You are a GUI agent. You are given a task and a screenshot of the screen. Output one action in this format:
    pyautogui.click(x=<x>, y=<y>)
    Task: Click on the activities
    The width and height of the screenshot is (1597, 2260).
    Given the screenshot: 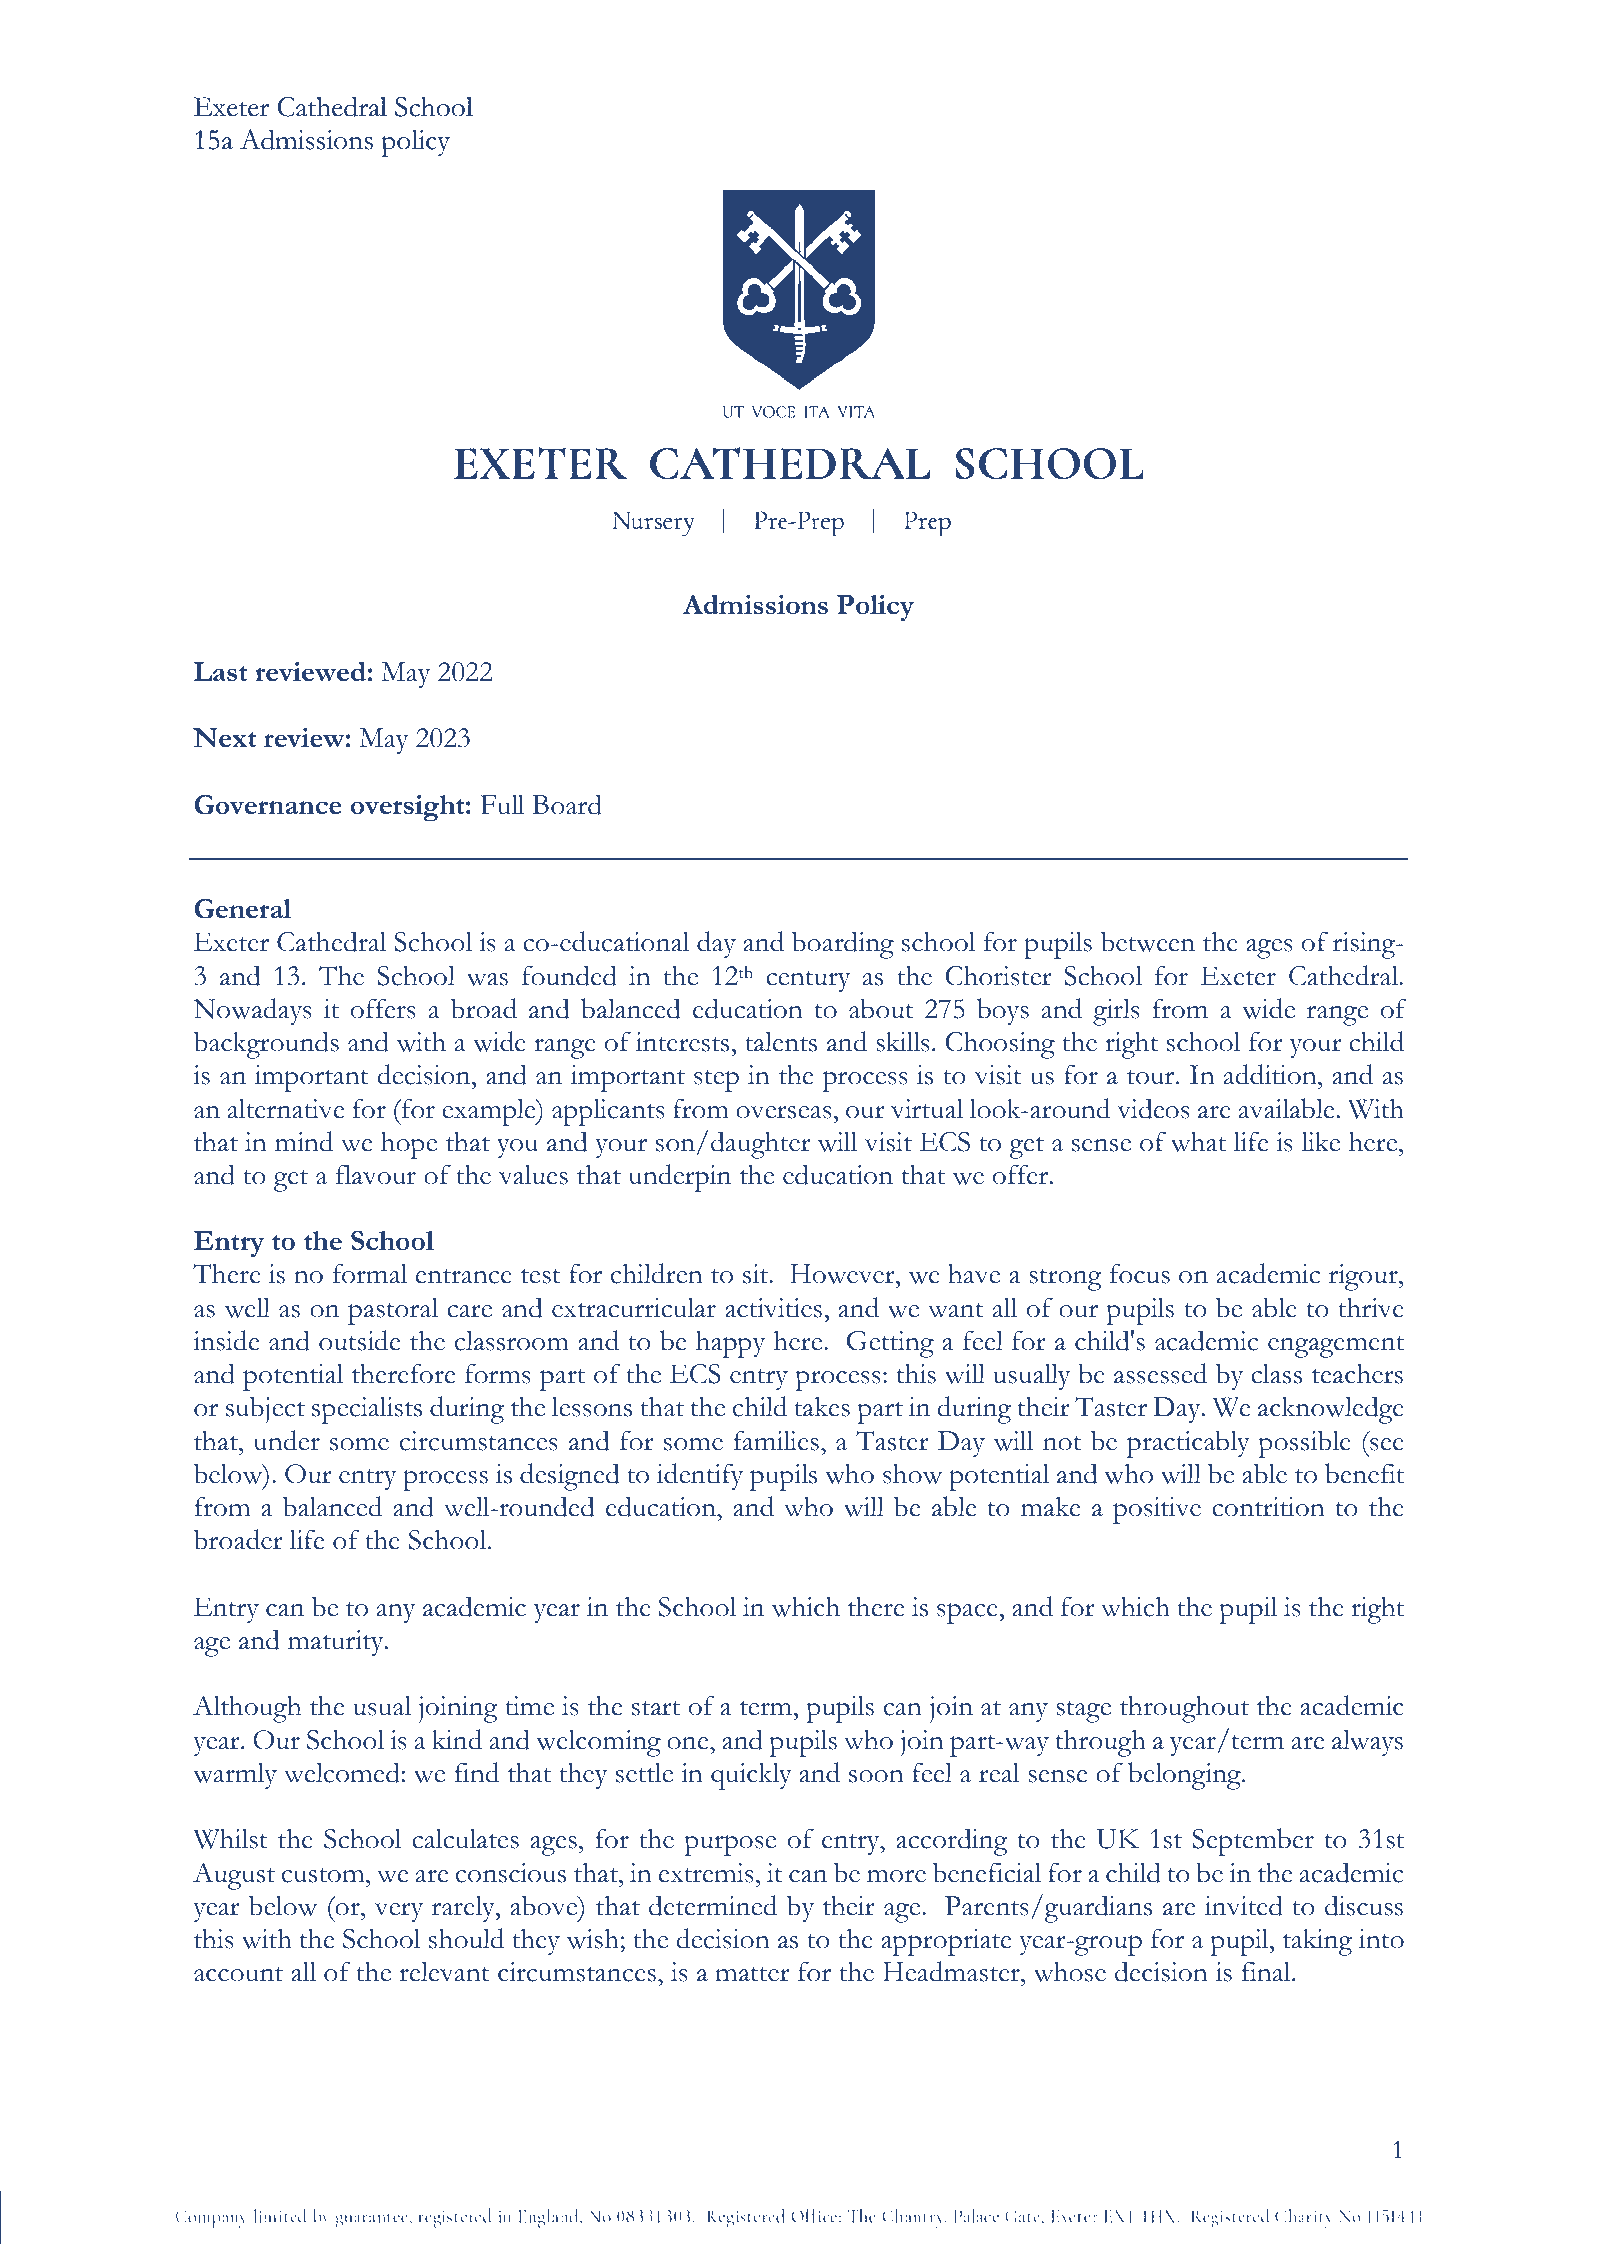 What is the action you would take?
    pyautogui.click(x=773, y=1308)
